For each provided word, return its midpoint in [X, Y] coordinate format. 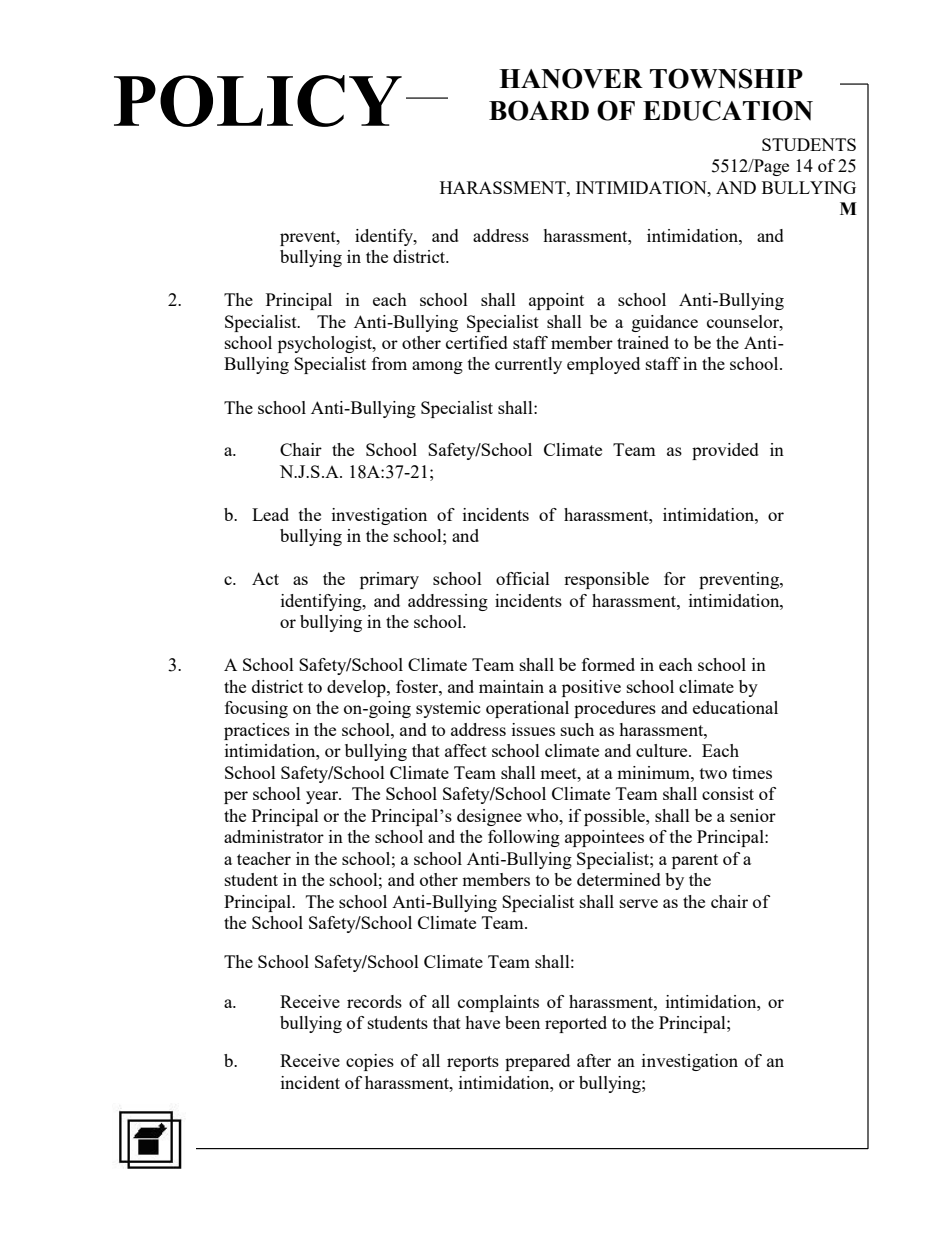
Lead [270, 514]
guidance [665, 323]
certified [477, 342]
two [713, 773]
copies [370, 1062]
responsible [606, 580]
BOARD [539, 110]
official [523, 578]
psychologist [326, 344]
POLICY [258, 101]
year [323, 797]
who [543, 815]
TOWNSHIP [726, 78]
